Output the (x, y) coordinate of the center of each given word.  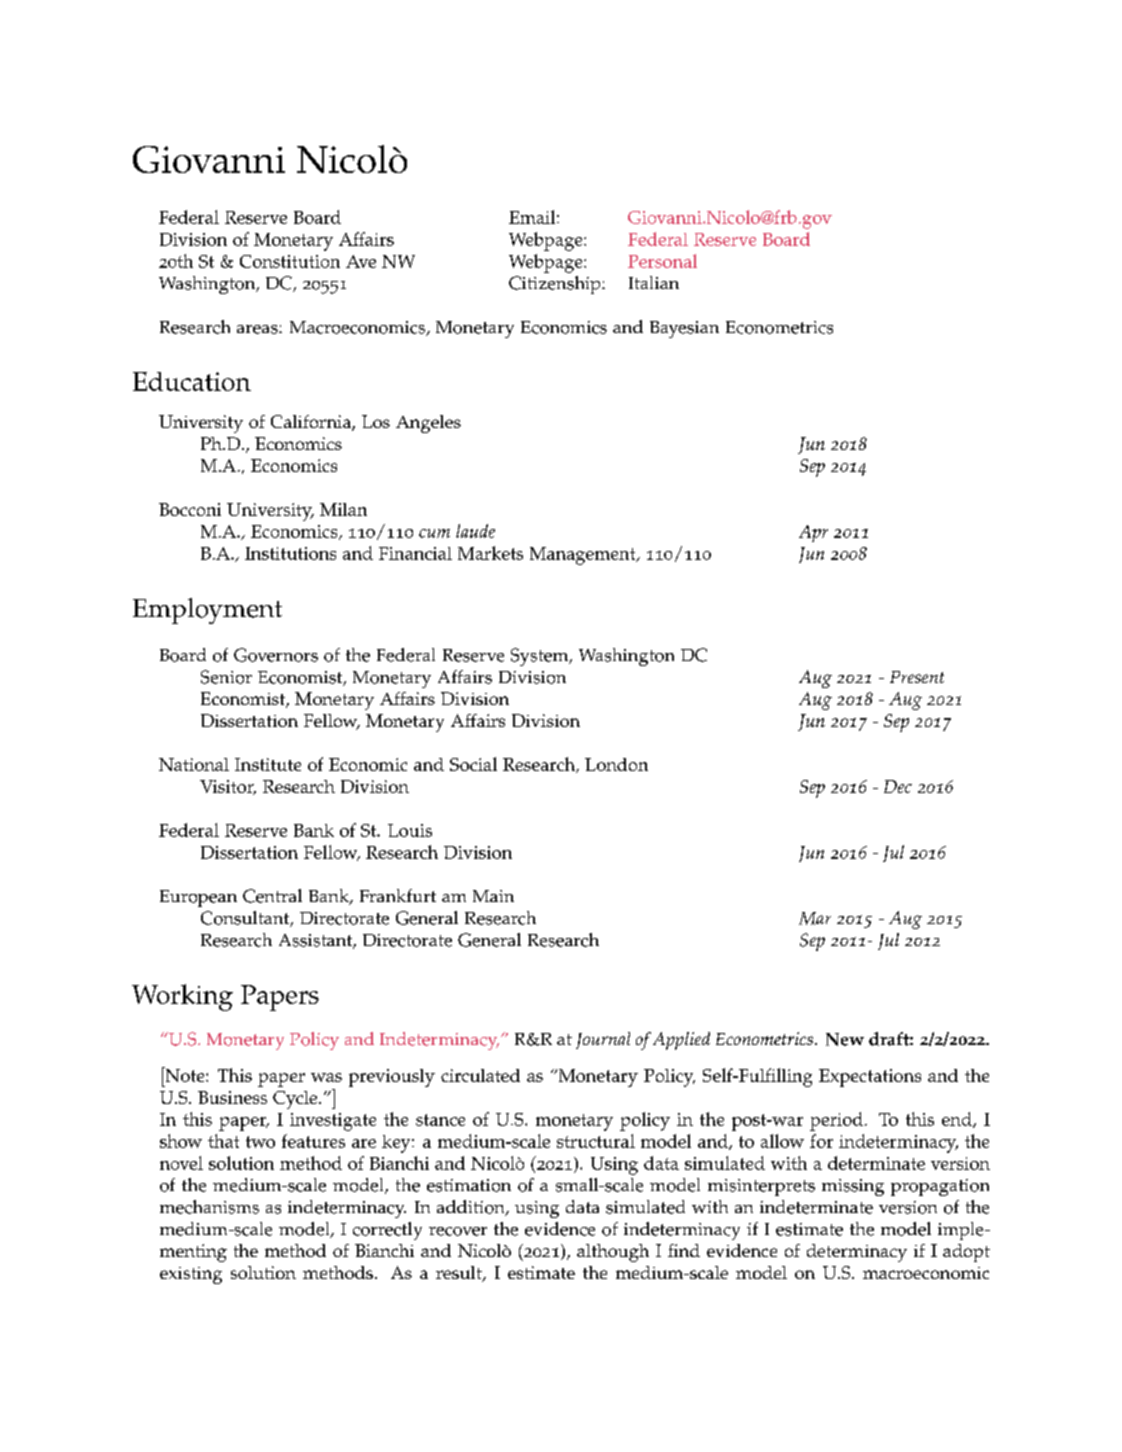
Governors (276, 655)
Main (493, 896)
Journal (603, 1040)
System (541, 657)
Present (917, 677)
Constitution (290, 261)
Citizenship (556, 285)
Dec (898, 786)
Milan (343, 509)
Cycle (296, 1100)
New (845, 1039)
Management (584, 556)
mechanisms (209, 1207)
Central (272, 896)
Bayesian (684, 329)
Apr (813, 533)
